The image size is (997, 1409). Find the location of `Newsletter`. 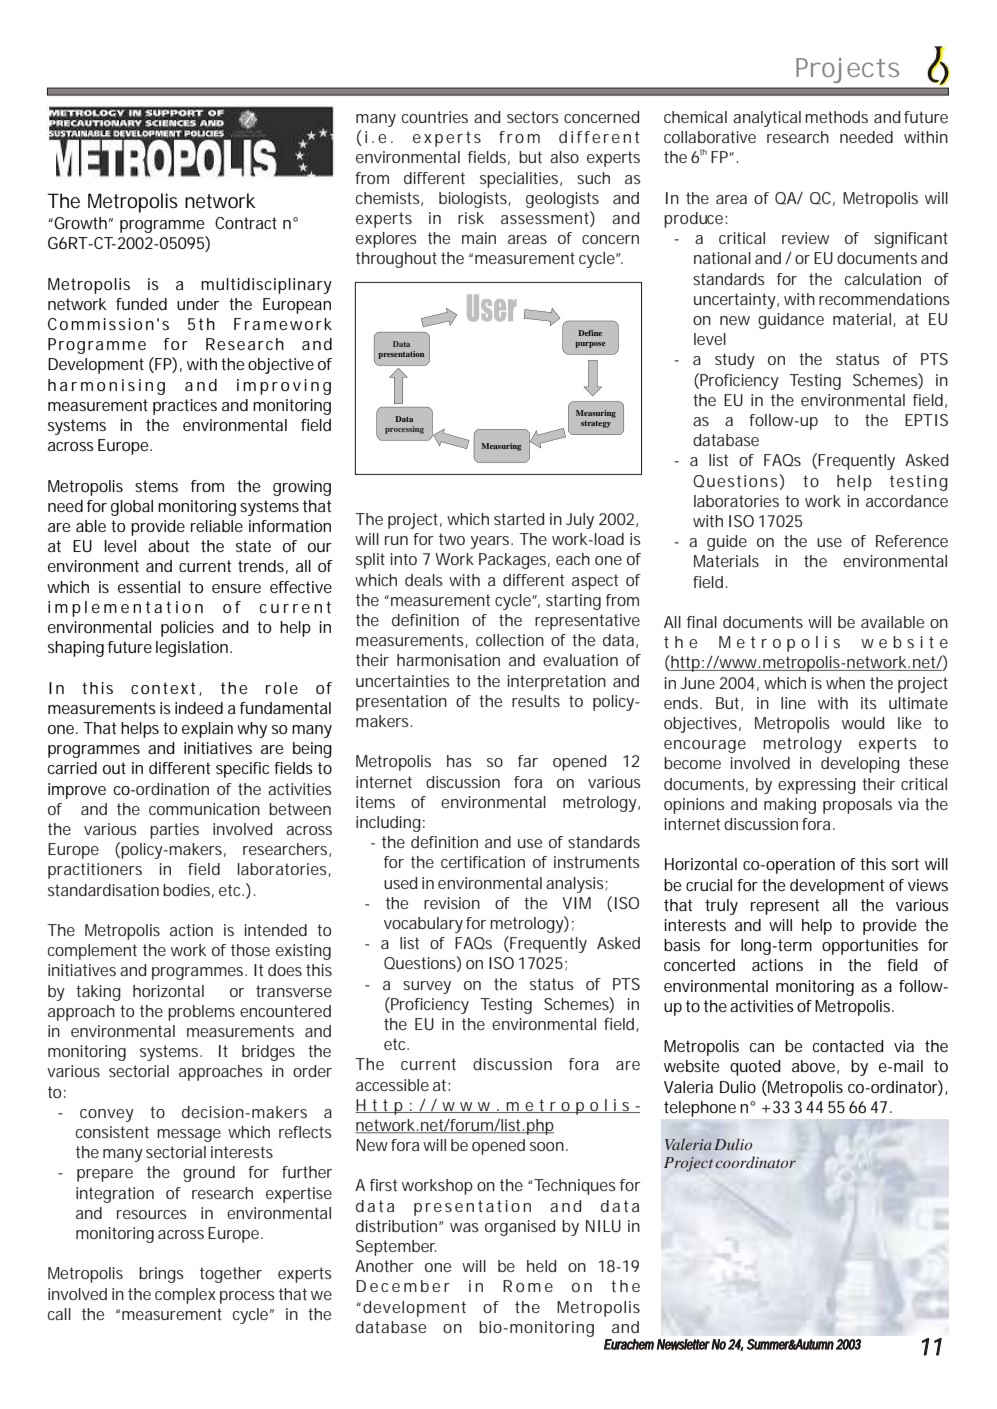

Newsletter is located at coordinates (683, 1345).
